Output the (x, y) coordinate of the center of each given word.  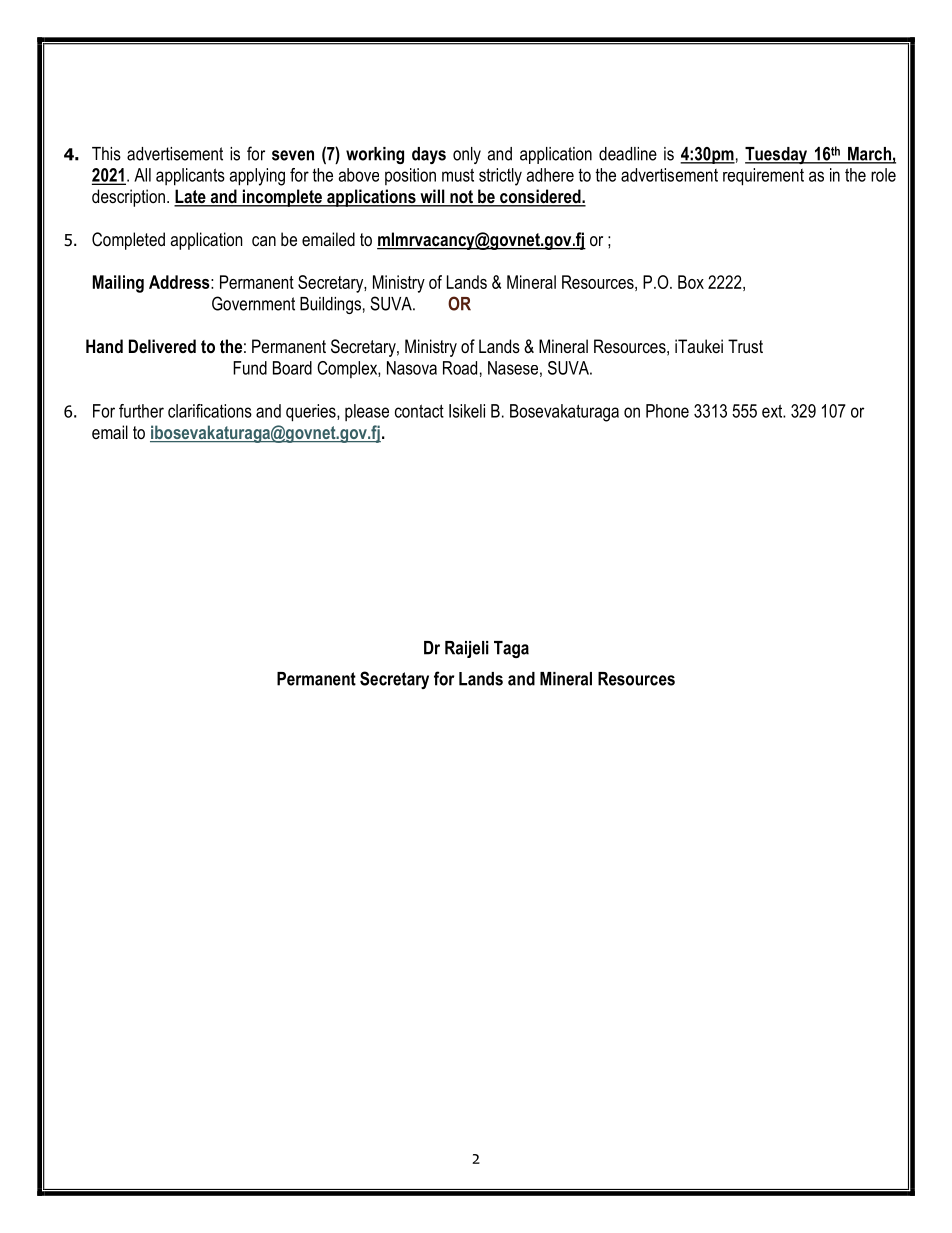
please (367, 412)
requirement (763, 177)
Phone (667, 411)
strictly (500, 177)
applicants (190, 177)
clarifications (210, 411)
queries (312, 413)
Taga (511, 649)
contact (419, 411)
